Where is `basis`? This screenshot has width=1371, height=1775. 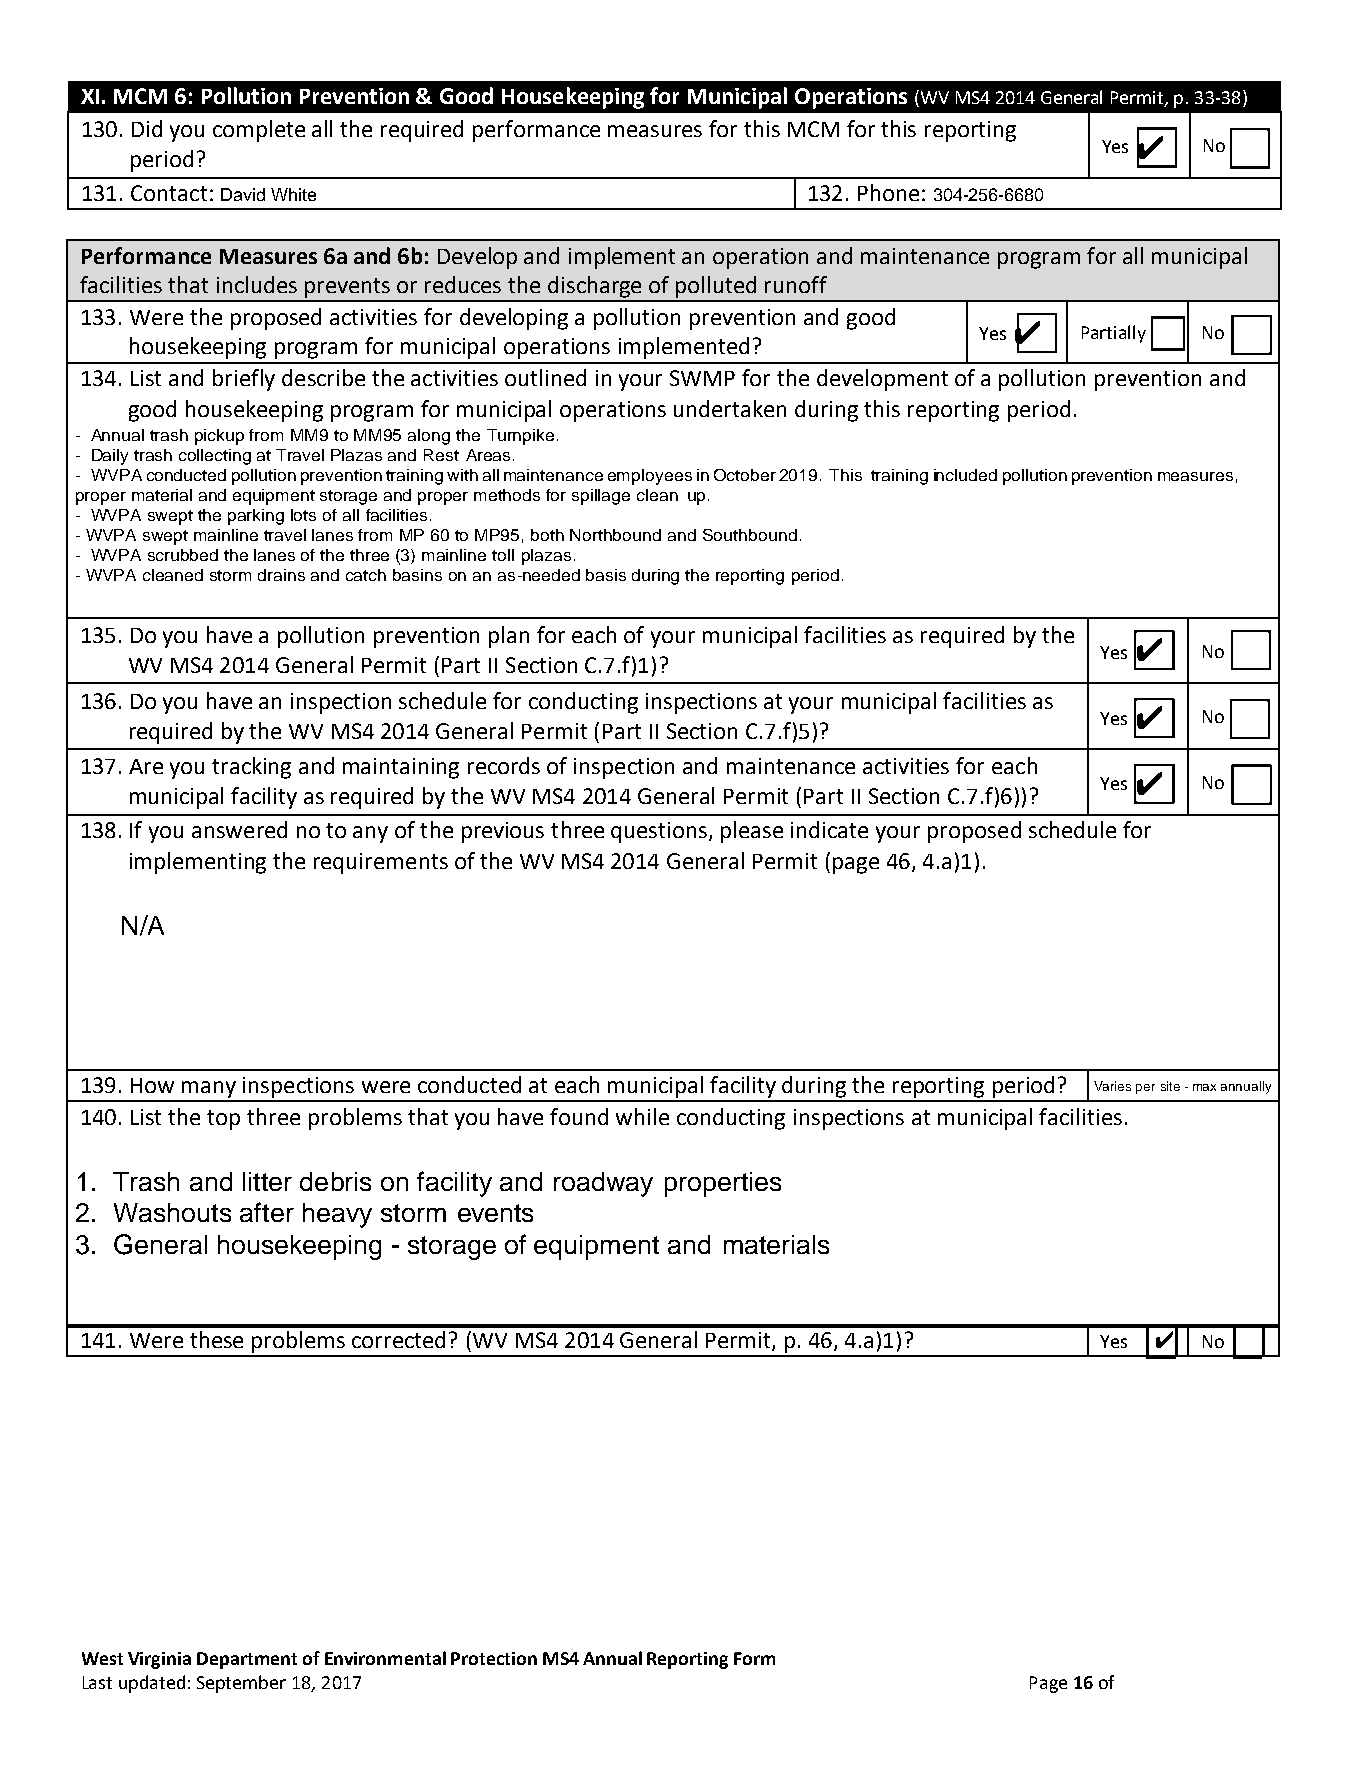 basis is located at coordinates (606, 575).
